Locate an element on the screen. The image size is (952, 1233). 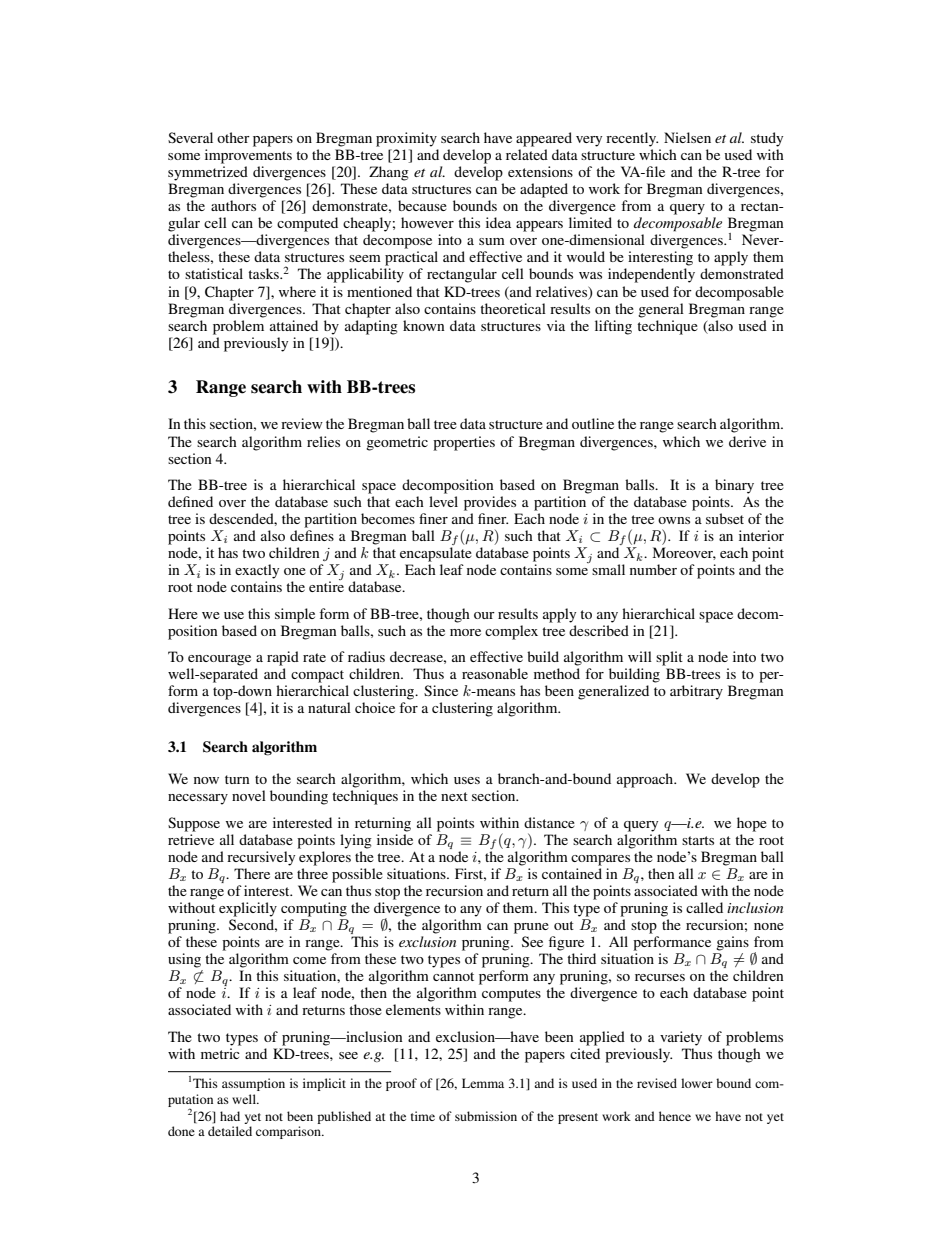
Nielsen is located at coordinates (687, 137).
